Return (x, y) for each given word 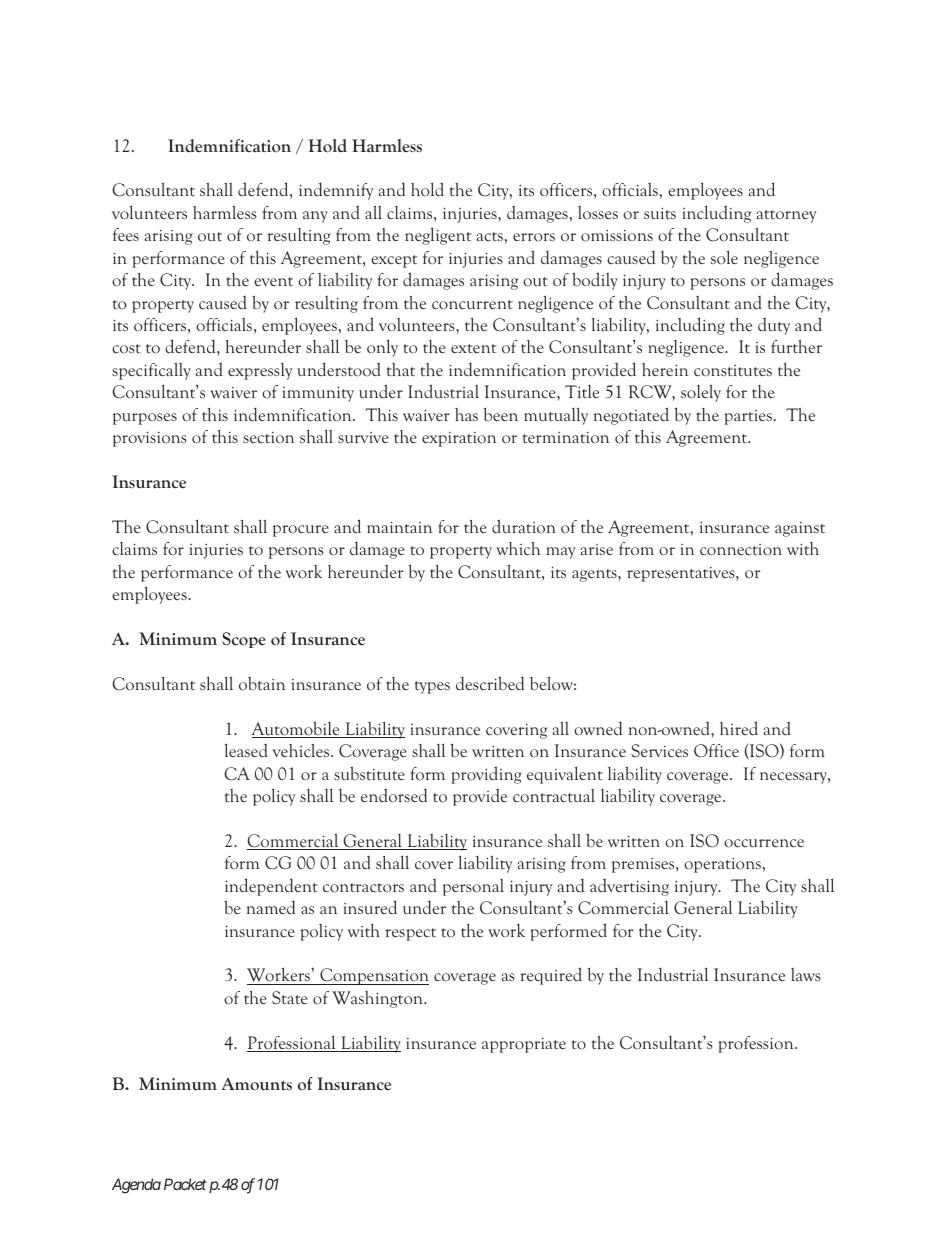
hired (739, 728)
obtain (262, 683)
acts (490, 236)
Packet (185, 1184)
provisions (150, 439)
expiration (459, 439)
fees (126, 234)
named (271, 907)
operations (722, 865)
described (490, 683)
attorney (786, 216)
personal (473, 887)
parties (748, 417)
